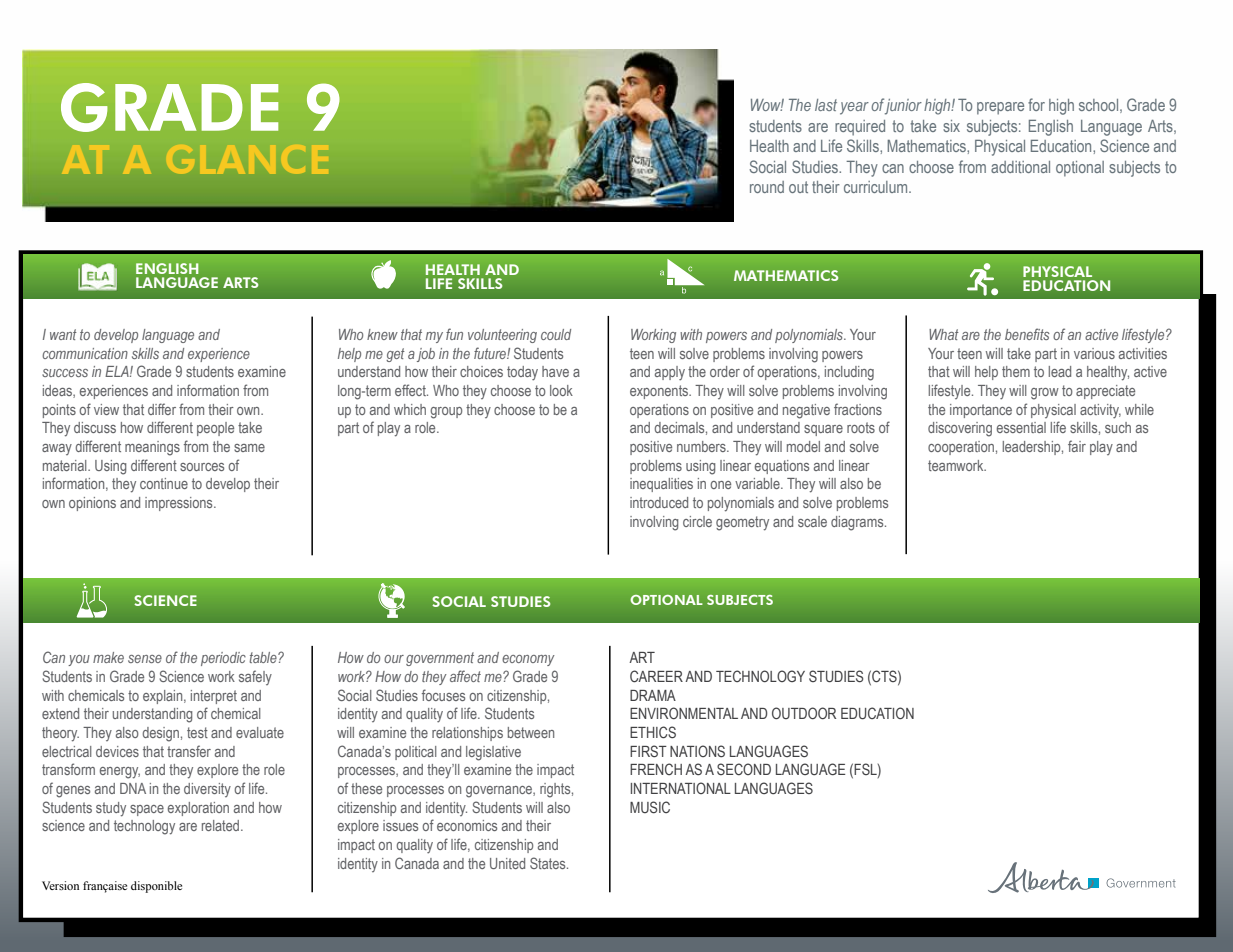 This screenshot has height=952, width=1233. Describe the element at coordinates (156, 887) in the screenshot. I see `disponible` at that location.
